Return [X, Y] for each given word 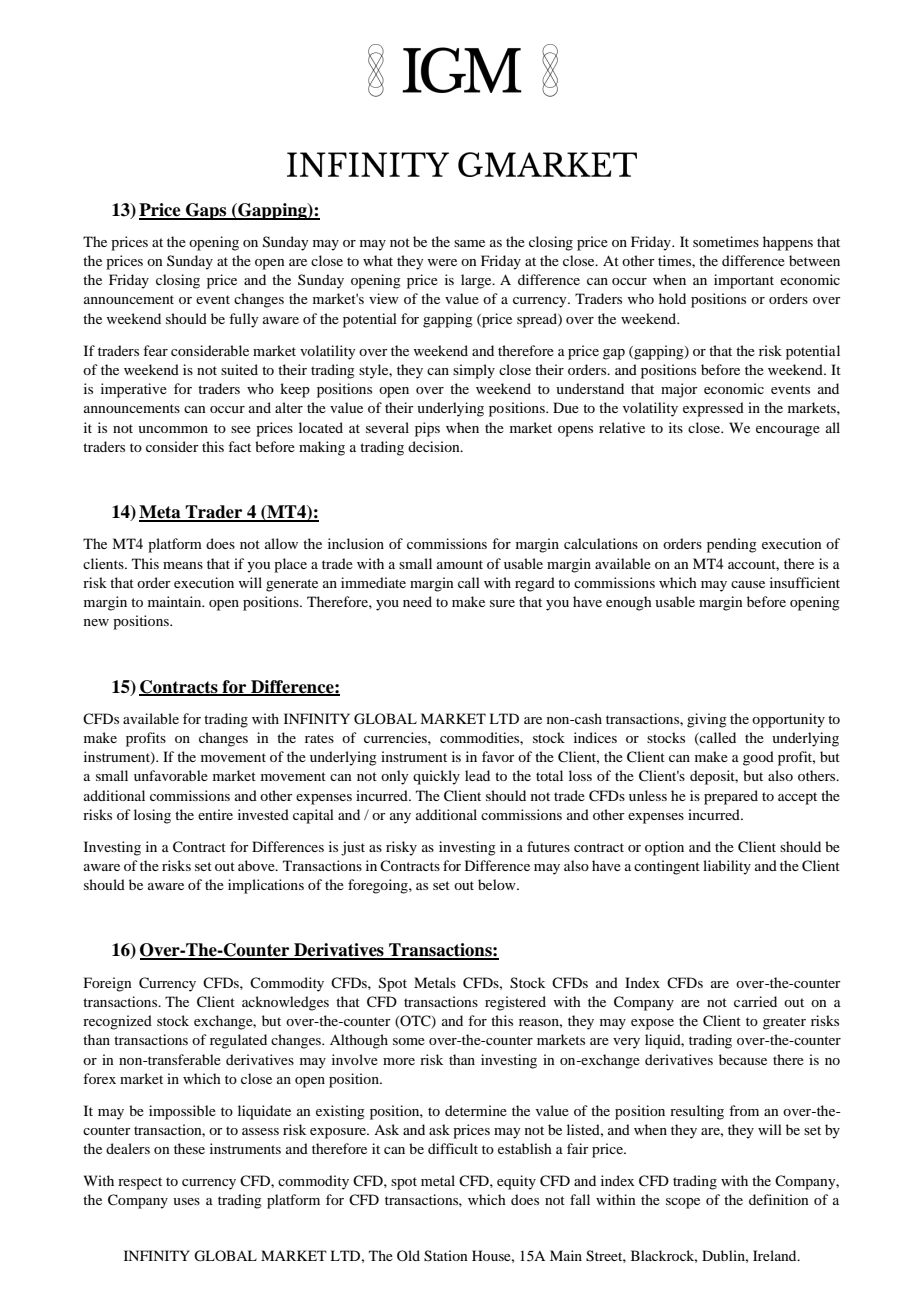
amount [460, 564]
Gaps [206, 211]
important [744, 281]
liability [727, 867]
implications [266, 886]
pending [732, 545]
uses [186, 1201]
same [469, 243]
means [183, 565]
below [498, 884]
